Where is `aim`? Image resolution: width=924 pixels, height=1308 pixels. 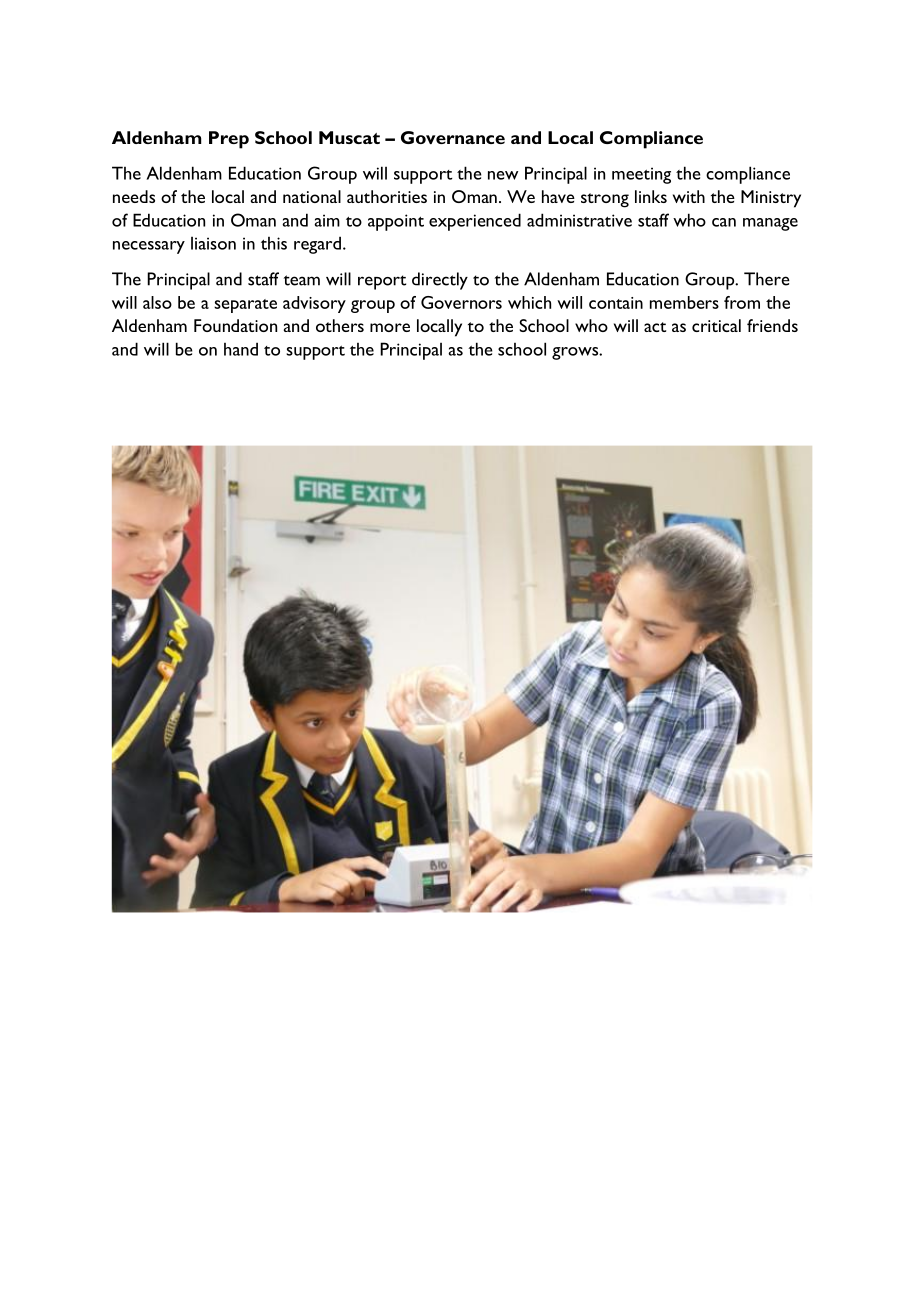 aim is located at coordinates (327, 220).
